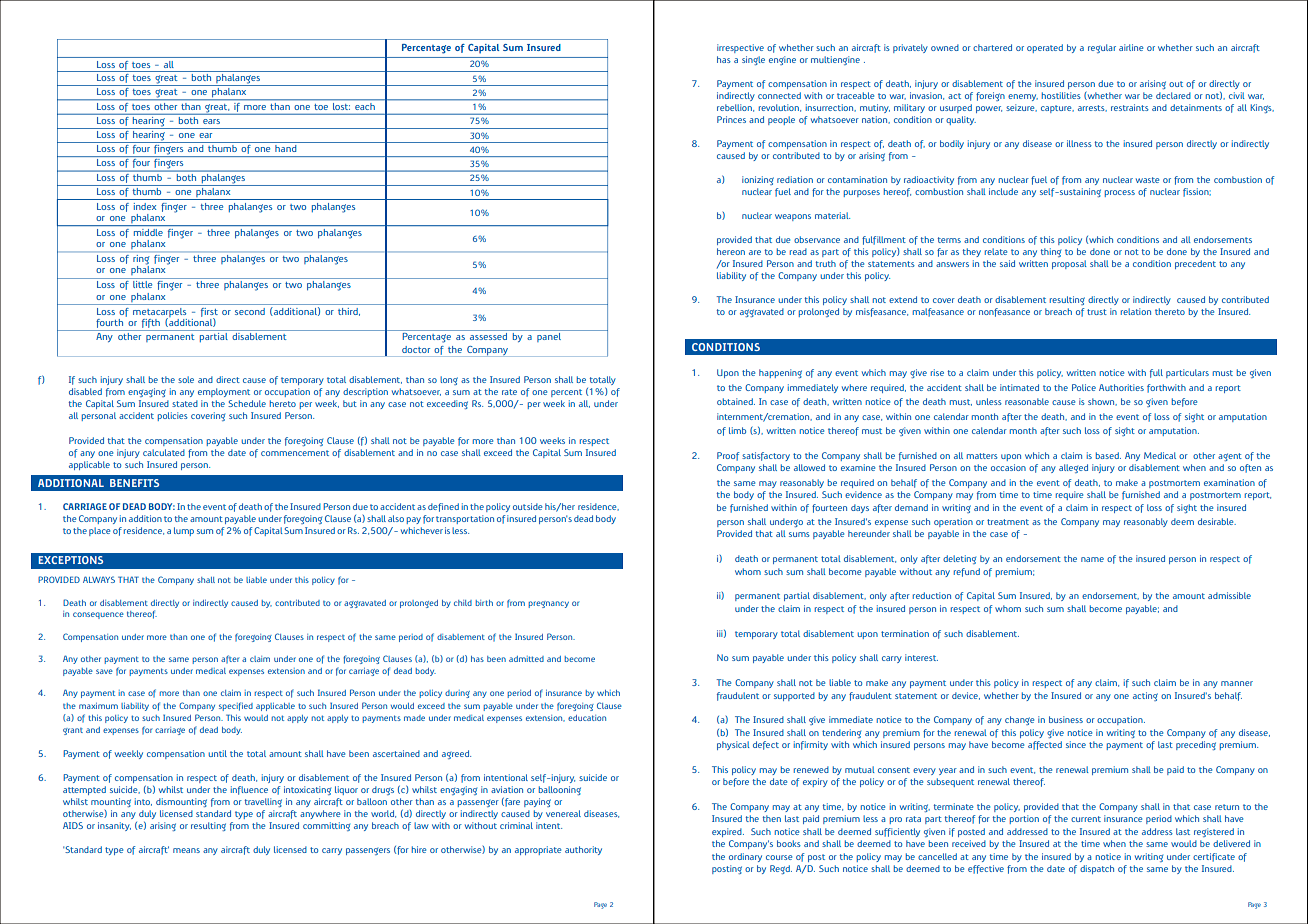 The width and height of the page is (1308, 924). Describe the element at coordinates (186, 850) in the page. I see `means` at that location.
